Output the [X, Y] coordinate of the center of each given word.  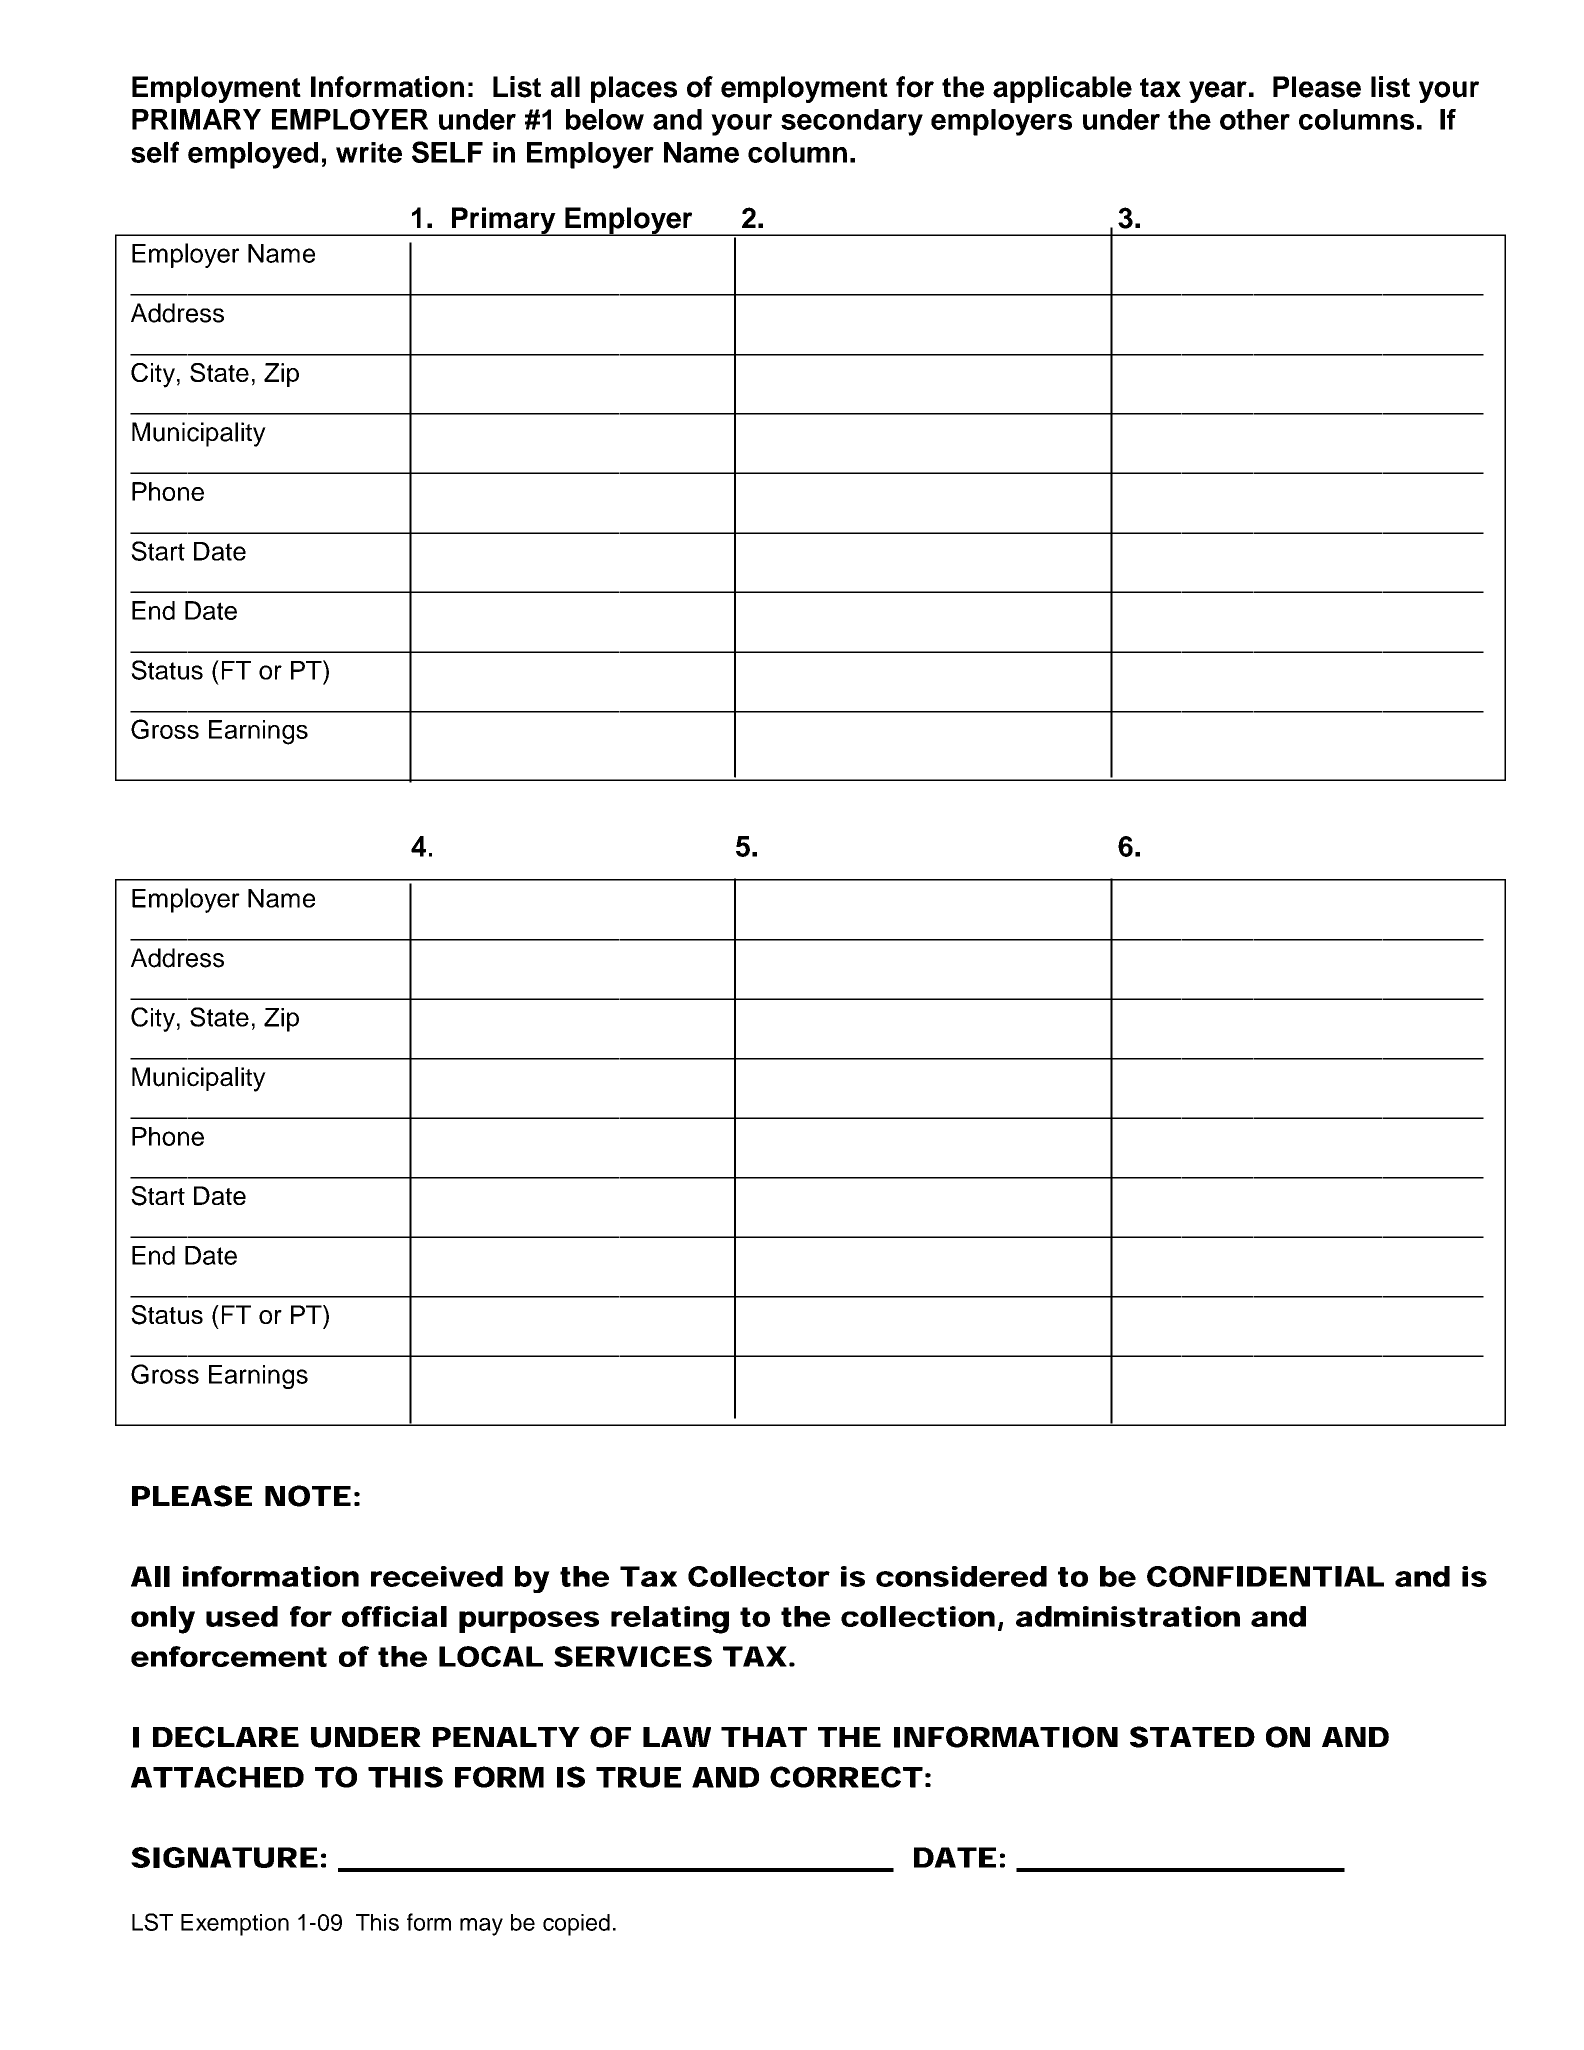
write [369, 152]
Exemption [235, 1925]
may [481, 1927]
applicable [1062, 89]
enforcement [229, 1656]
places [634, 89]
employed [253, 155]
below [605, 119]
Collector [759, 1576]
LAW [677, 1737]
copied [576, 1925]
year [1218, 92]
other [1255, 119]
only [163, 1620]
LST [152, 1922]
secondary [852, 122]
